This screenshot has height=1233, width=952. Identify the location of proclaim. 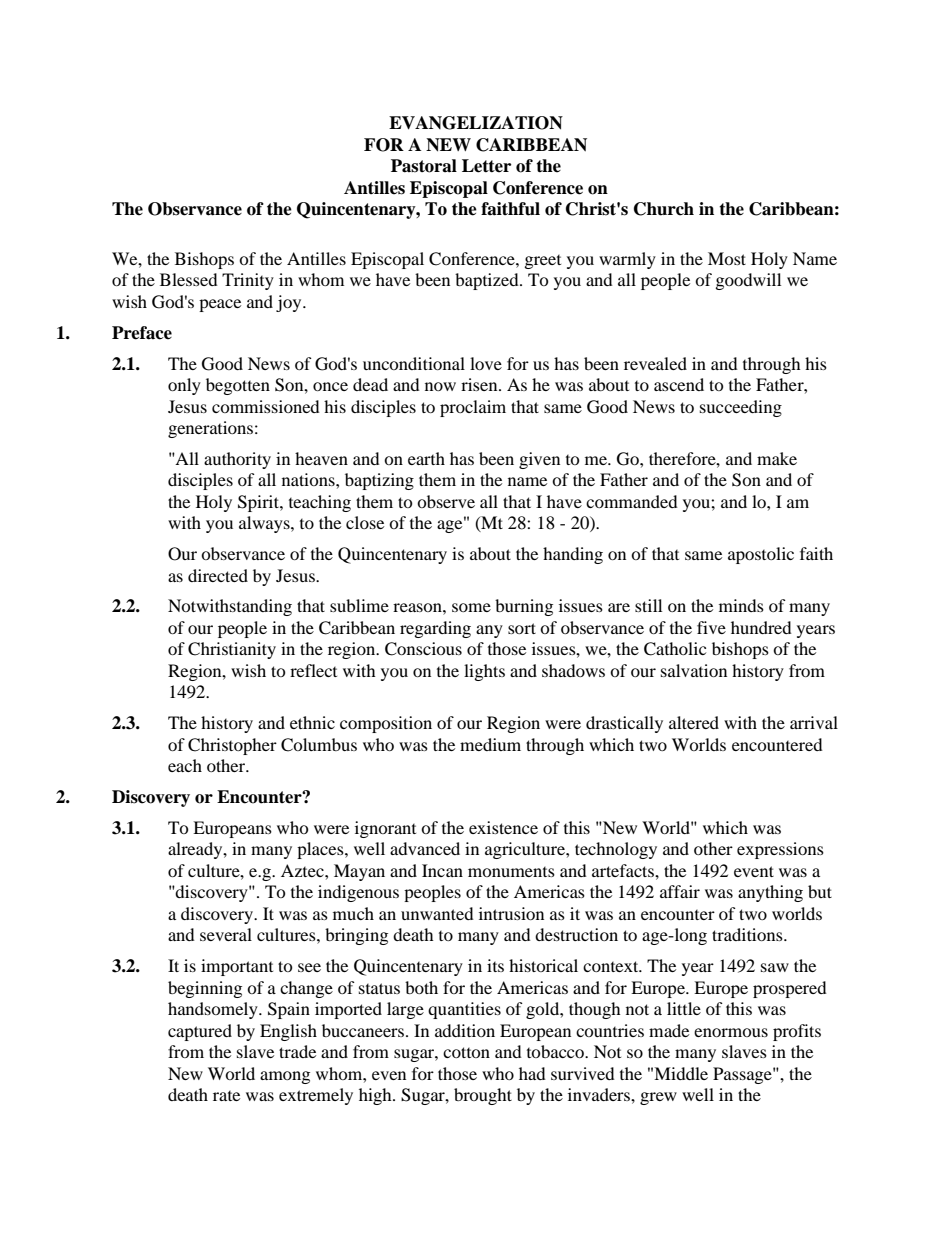
(473, 408).
